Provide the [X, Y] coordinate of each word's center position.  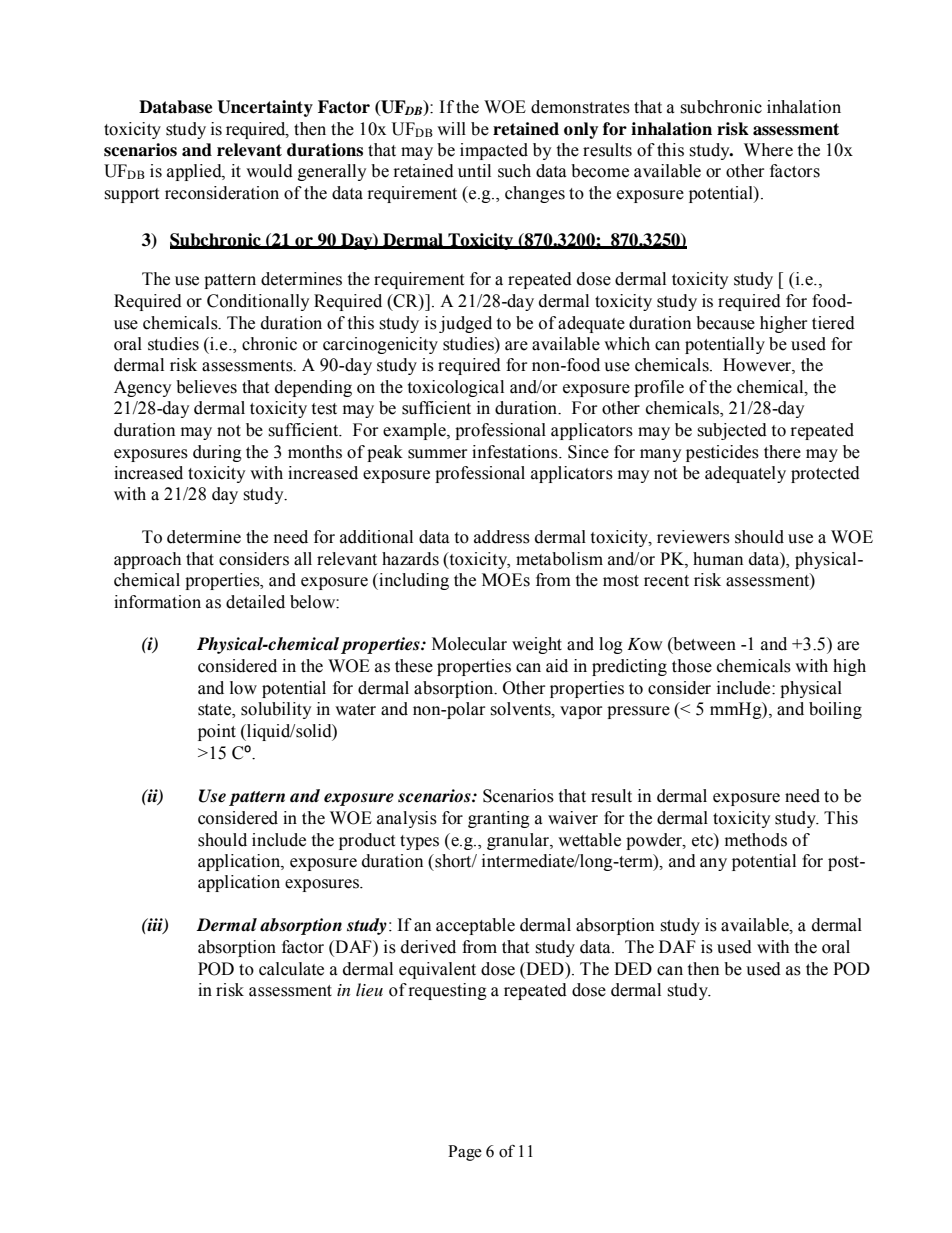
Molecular [469, 644]
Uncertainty [265, 108]
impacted [494, 151]
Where [768, 150]
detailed [255, 602]
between [703, 645]
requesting [447, 991]
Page [465, 1153]
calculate [291, 969]
